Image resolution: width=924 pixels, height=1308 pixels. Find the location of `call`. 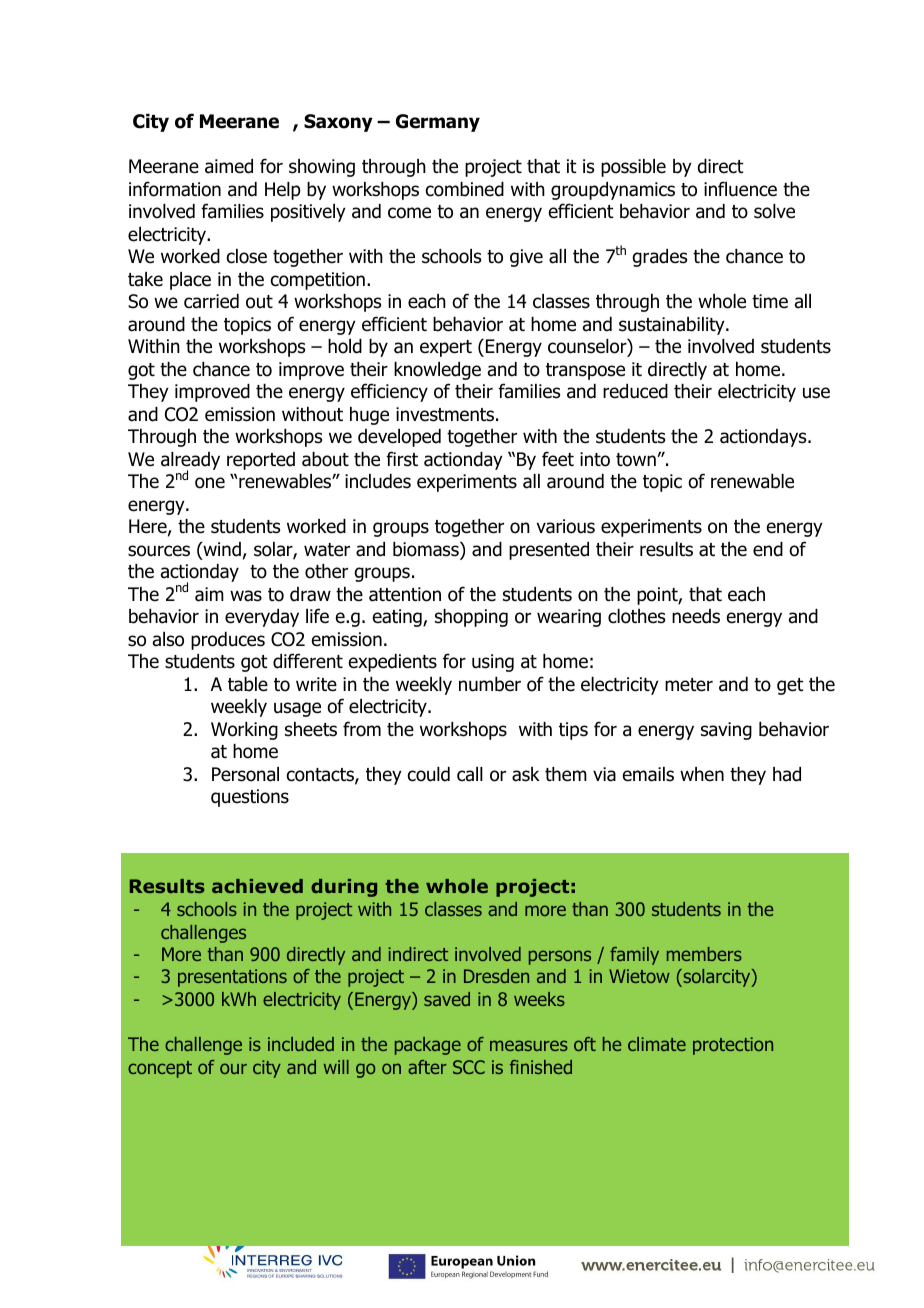

call is located at coordinates (470, 774).
